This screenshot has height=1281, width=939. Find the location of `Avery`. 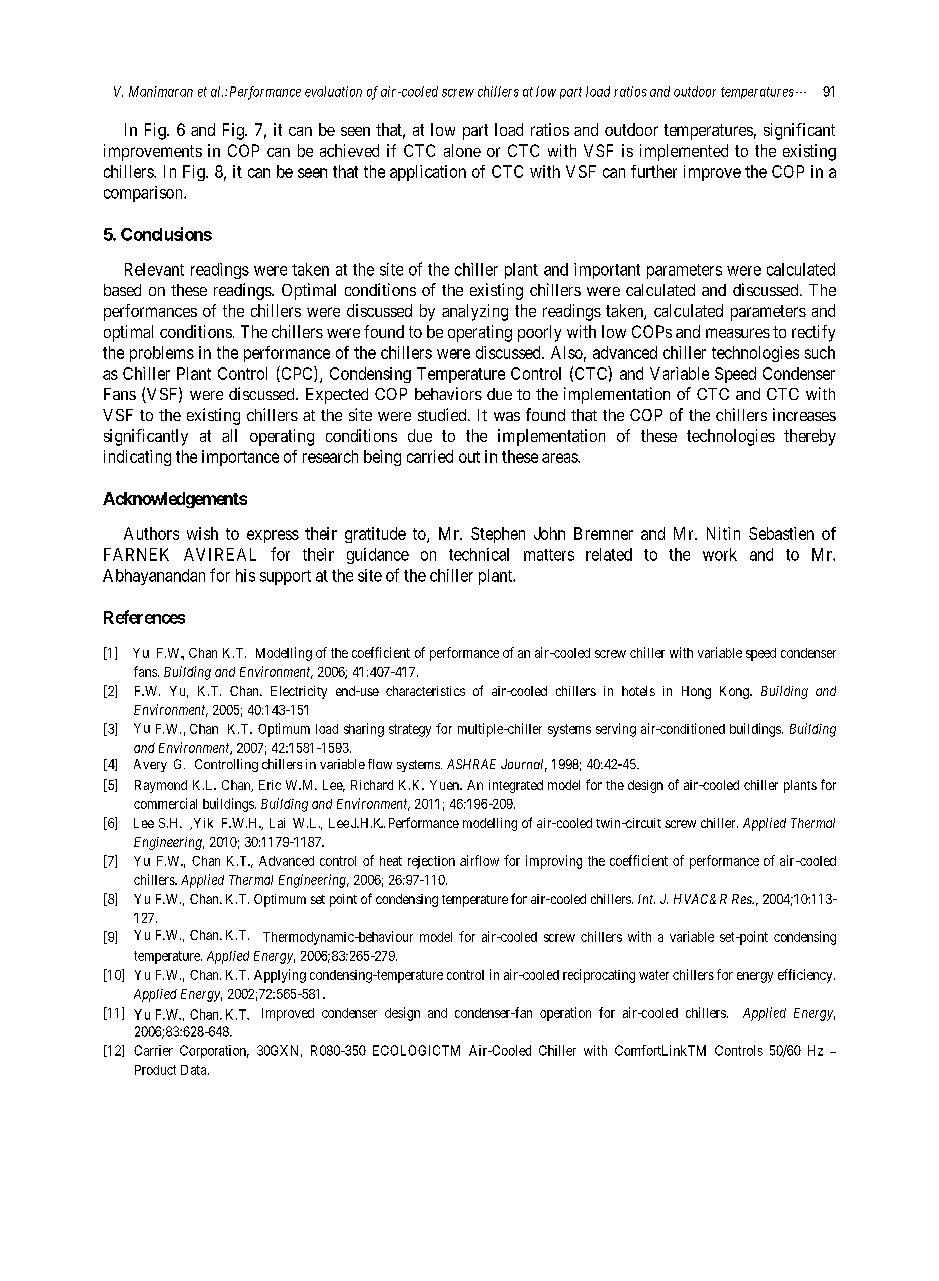

Avery is located at coordinates (150, 765).
